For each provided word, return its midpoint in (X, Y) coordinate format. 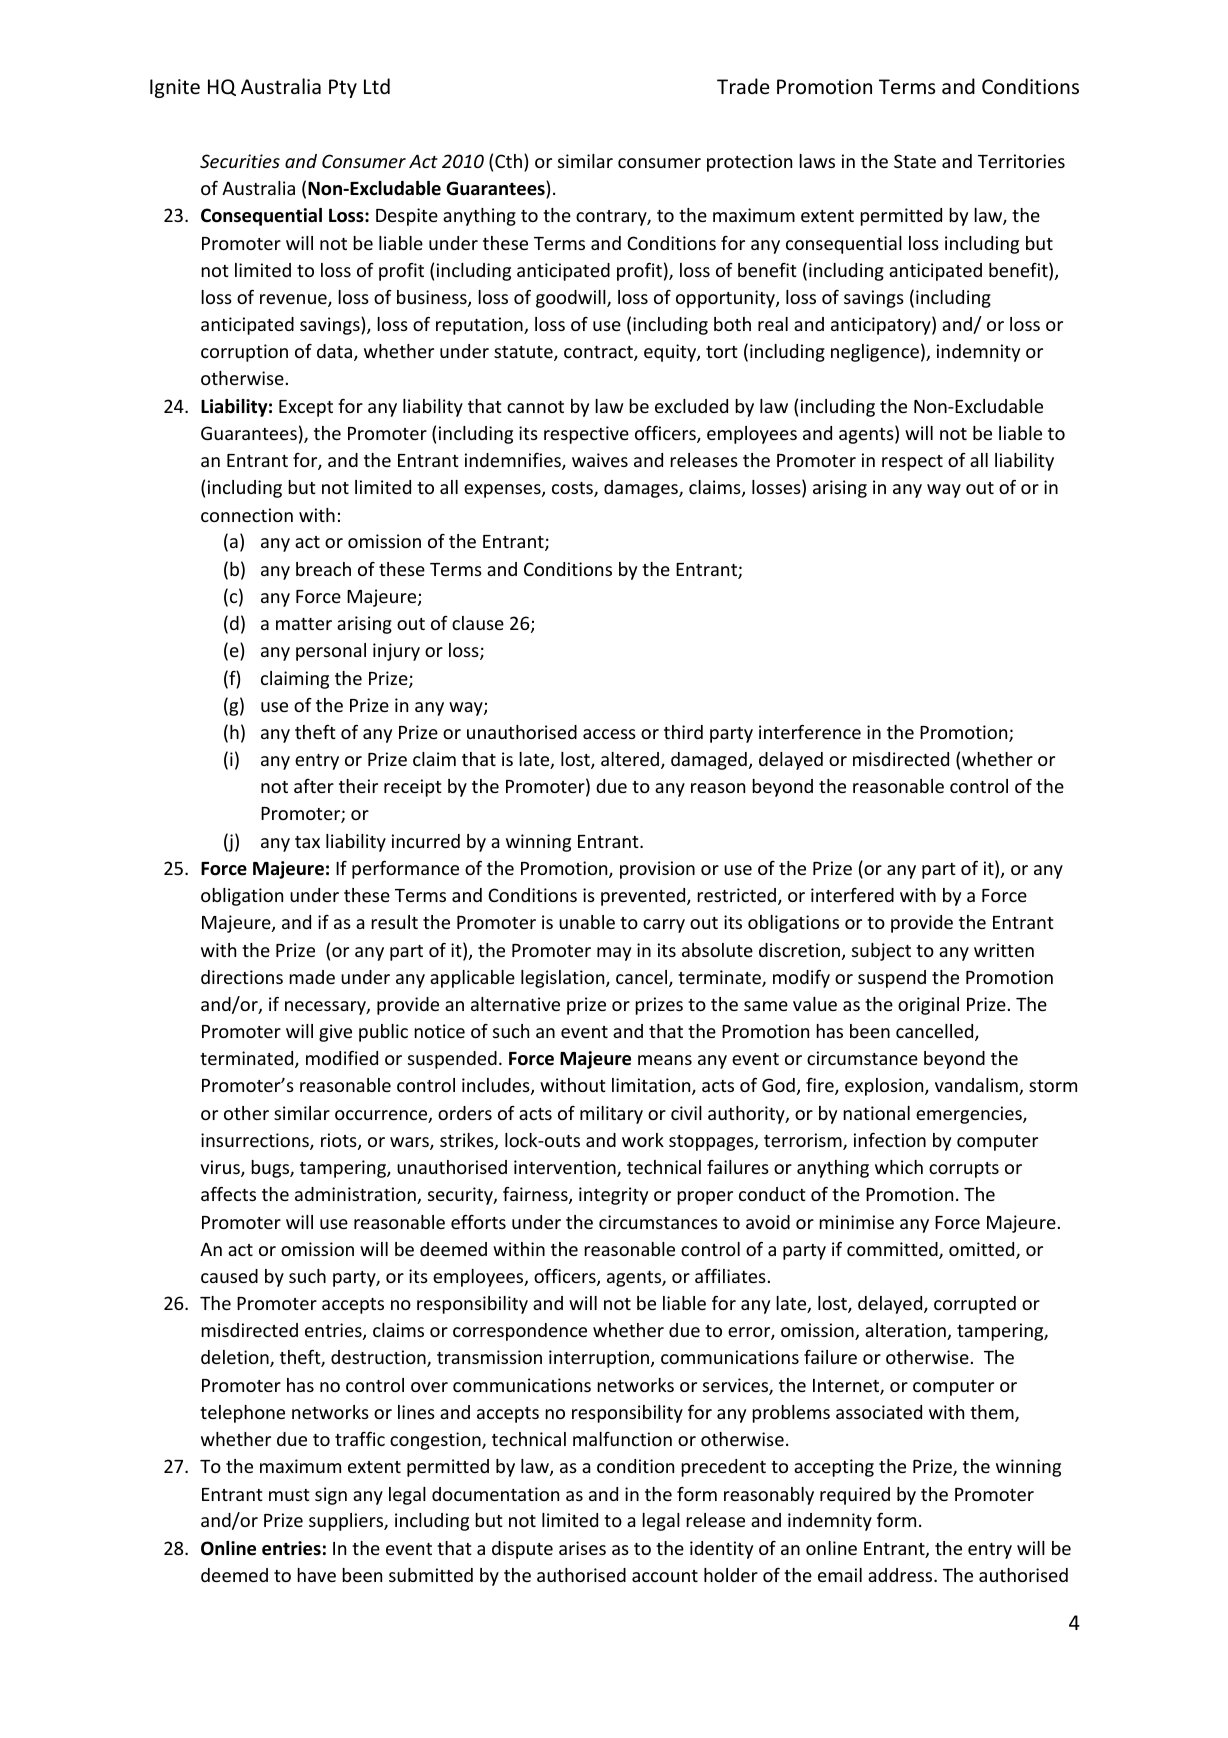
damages (642, 489)
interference (810, 731)
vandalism (977, 1086)
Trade (743, 86)
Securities (240, 161)
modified (342, 1057)
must (289, 1495)
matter (304, 624)
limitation (652, 1086)
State (915, 161)
